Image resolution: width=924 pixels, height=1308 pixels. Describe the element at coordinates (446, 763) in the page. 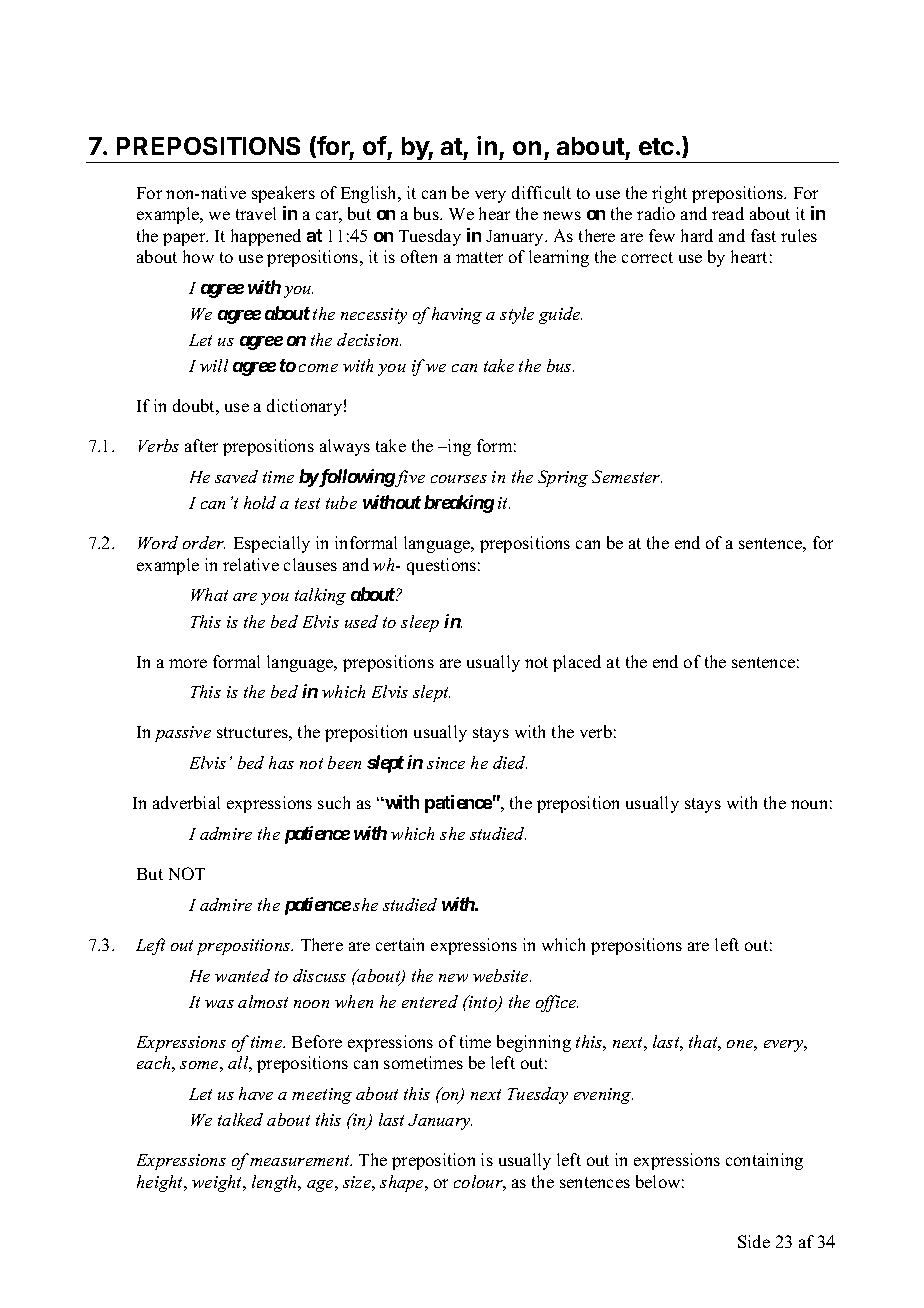

I see `since` at that location.
